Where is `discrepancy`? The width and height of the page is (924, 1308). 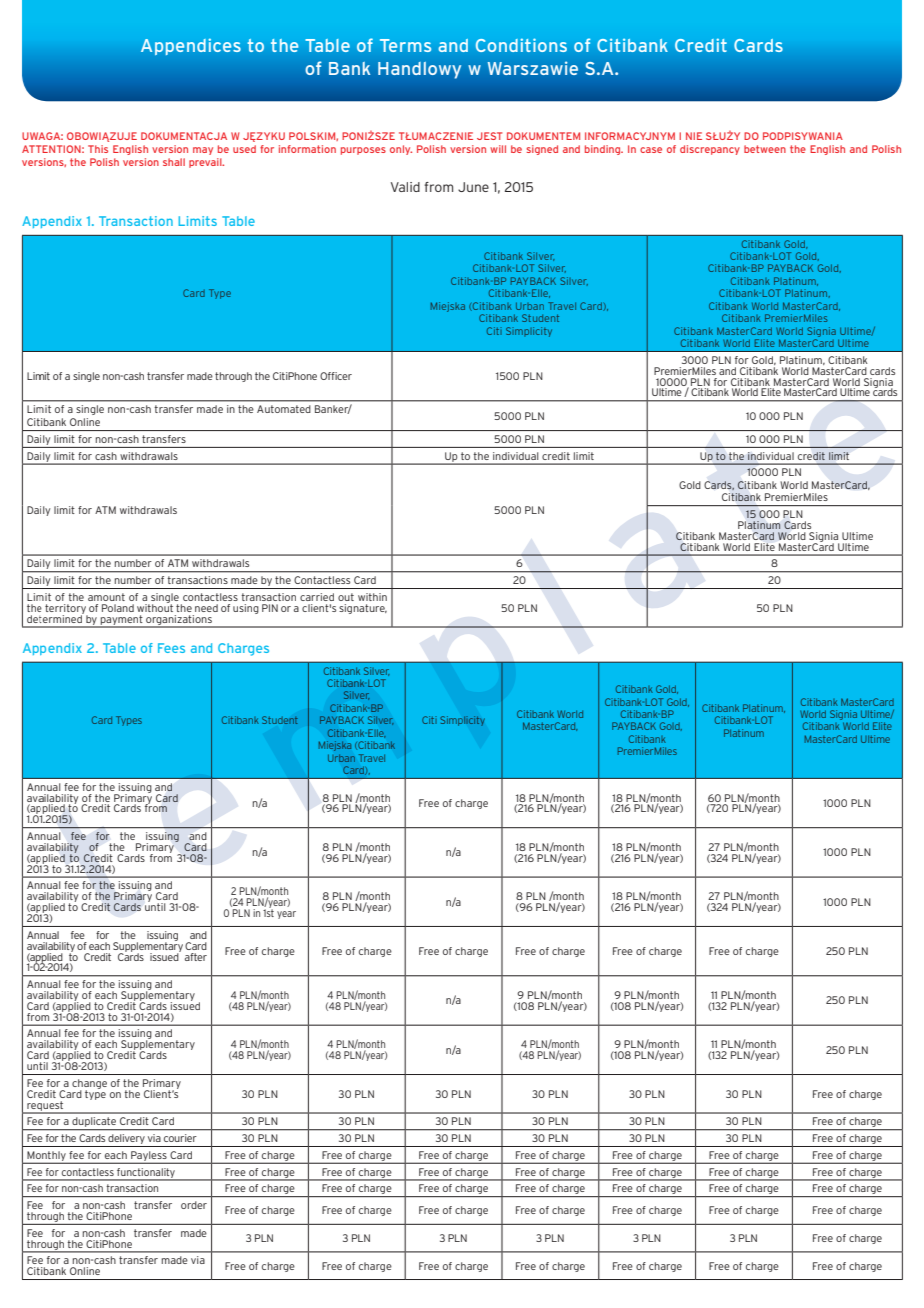 discrepancy is located at coordinates (710, 150).
